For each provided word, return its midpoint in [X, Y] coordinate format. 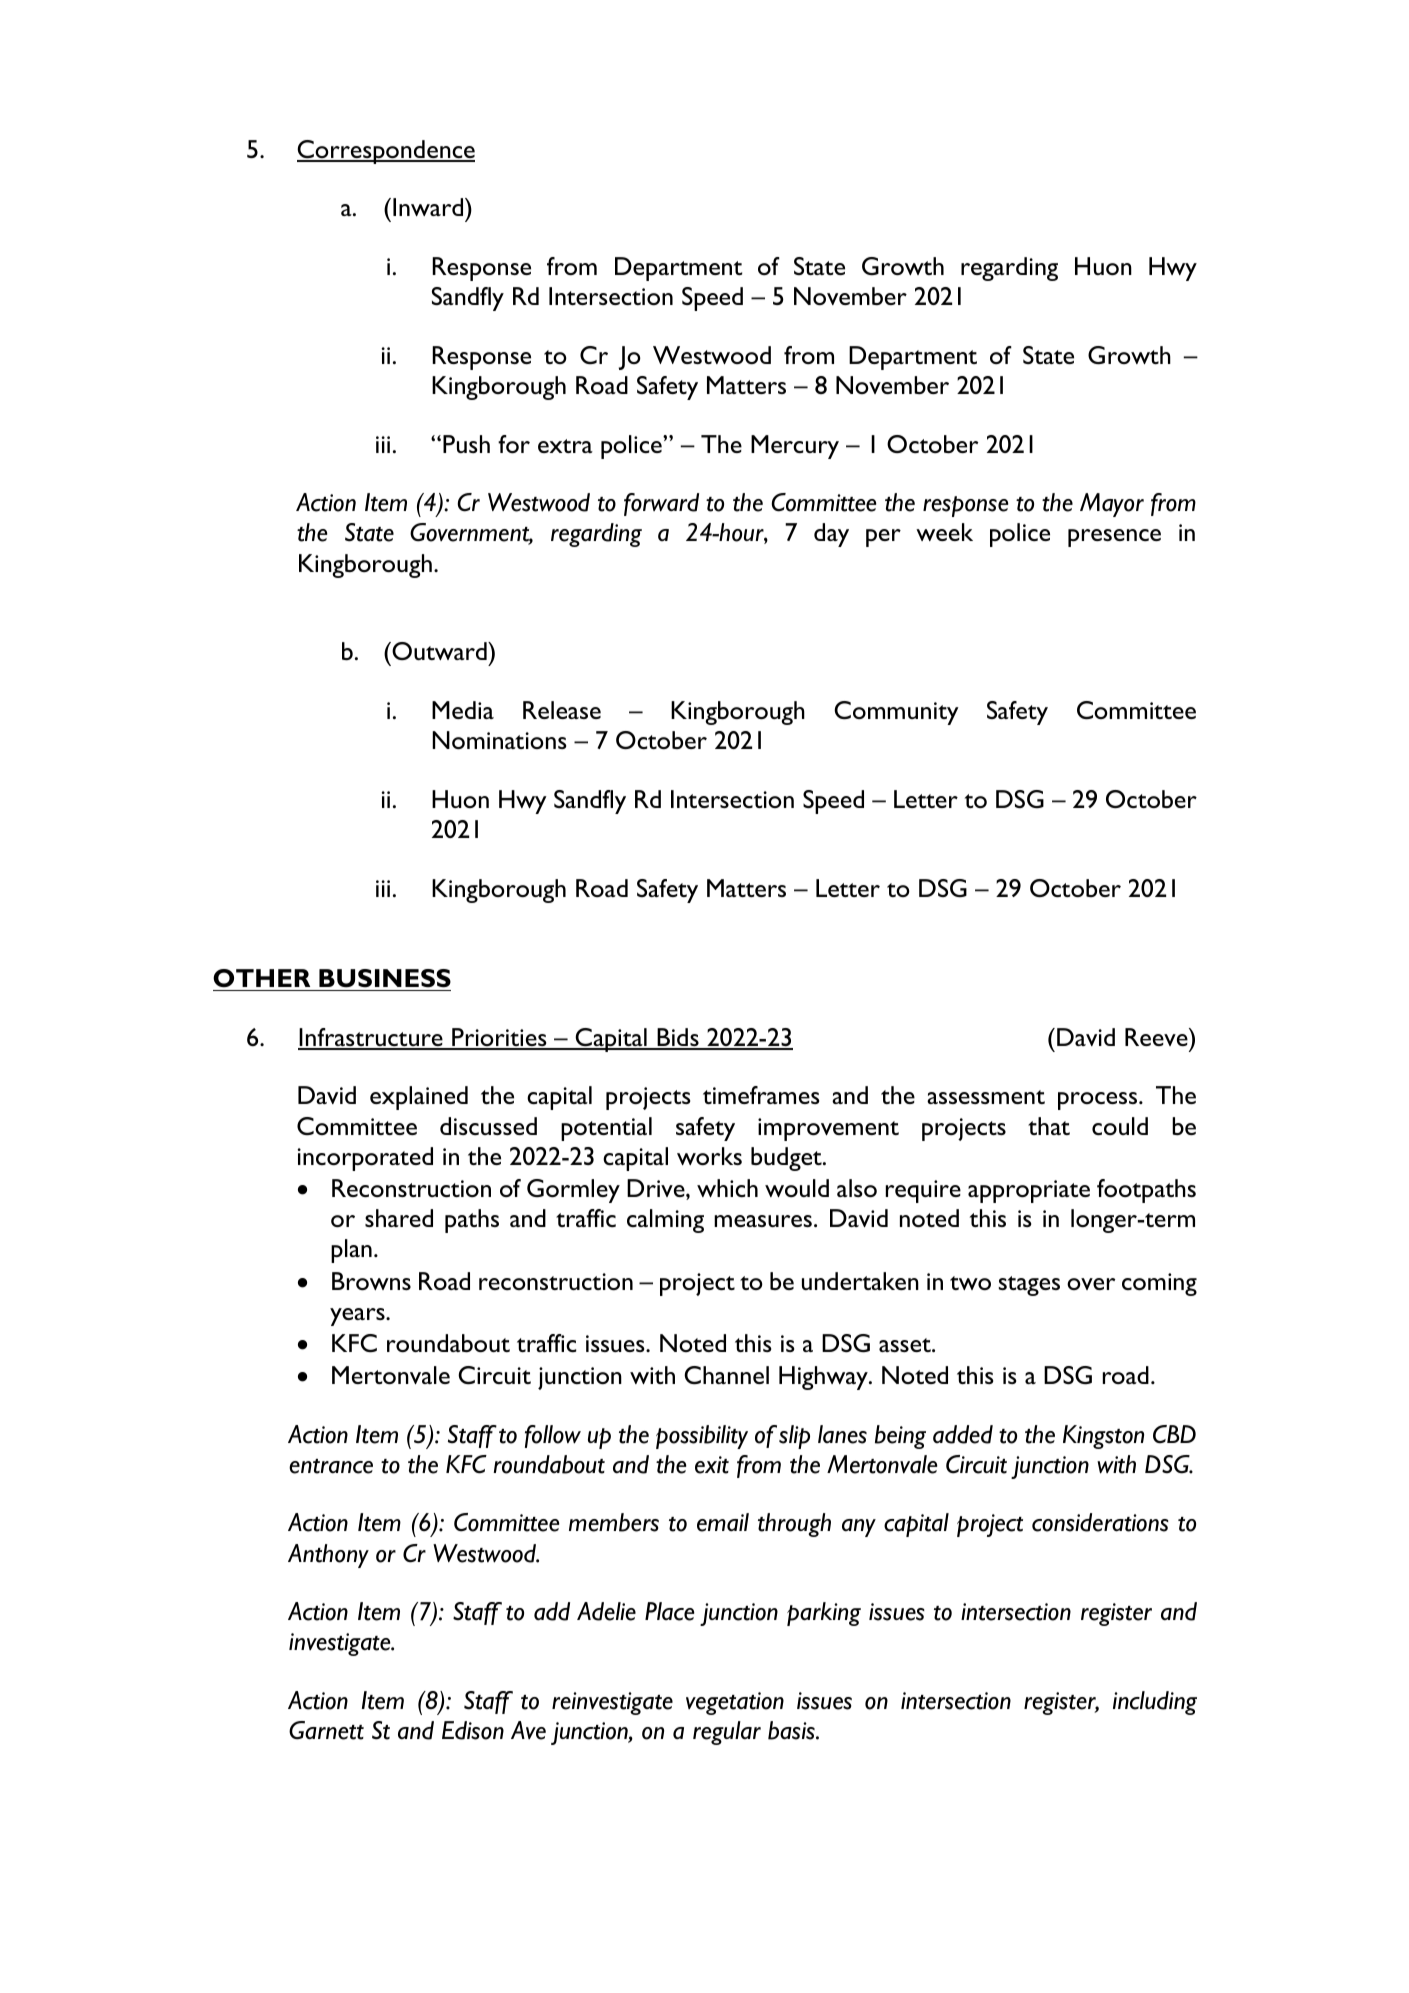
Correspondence [386, 152]
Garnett [326, 1730]
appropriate [1029, 1191]
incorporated [365, 1159]
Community [896, 713]
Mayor [1112, 505]
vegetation [735, 1703]
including [1155, 1703]
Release [562, 710]
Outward [439, 651]
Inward [429, 207]
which [727, 1188]
